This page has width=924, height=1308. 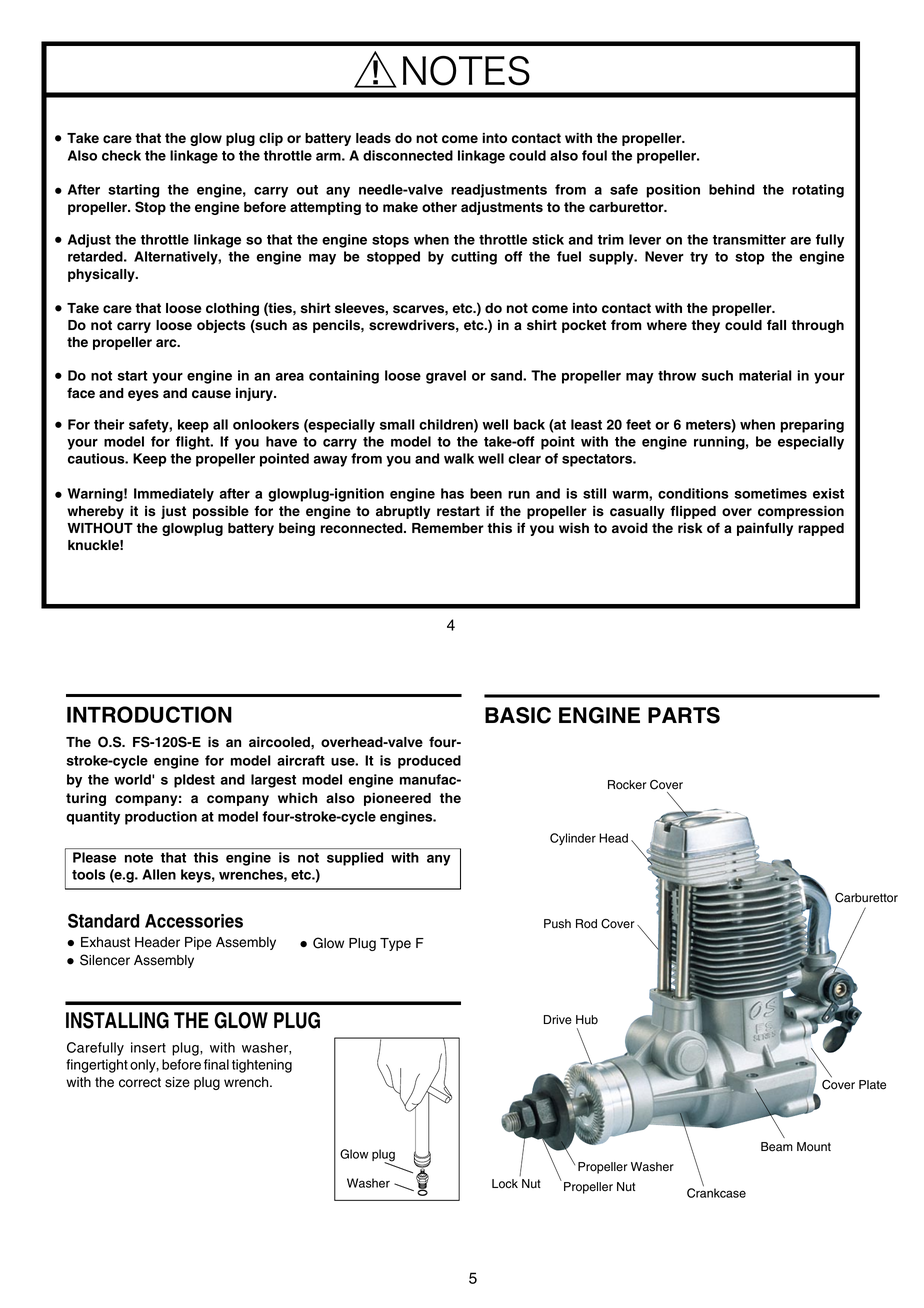 What do you see at coordinates (194, 921) in the page?
I see `Accessories` at bounding box center [194, 921].
